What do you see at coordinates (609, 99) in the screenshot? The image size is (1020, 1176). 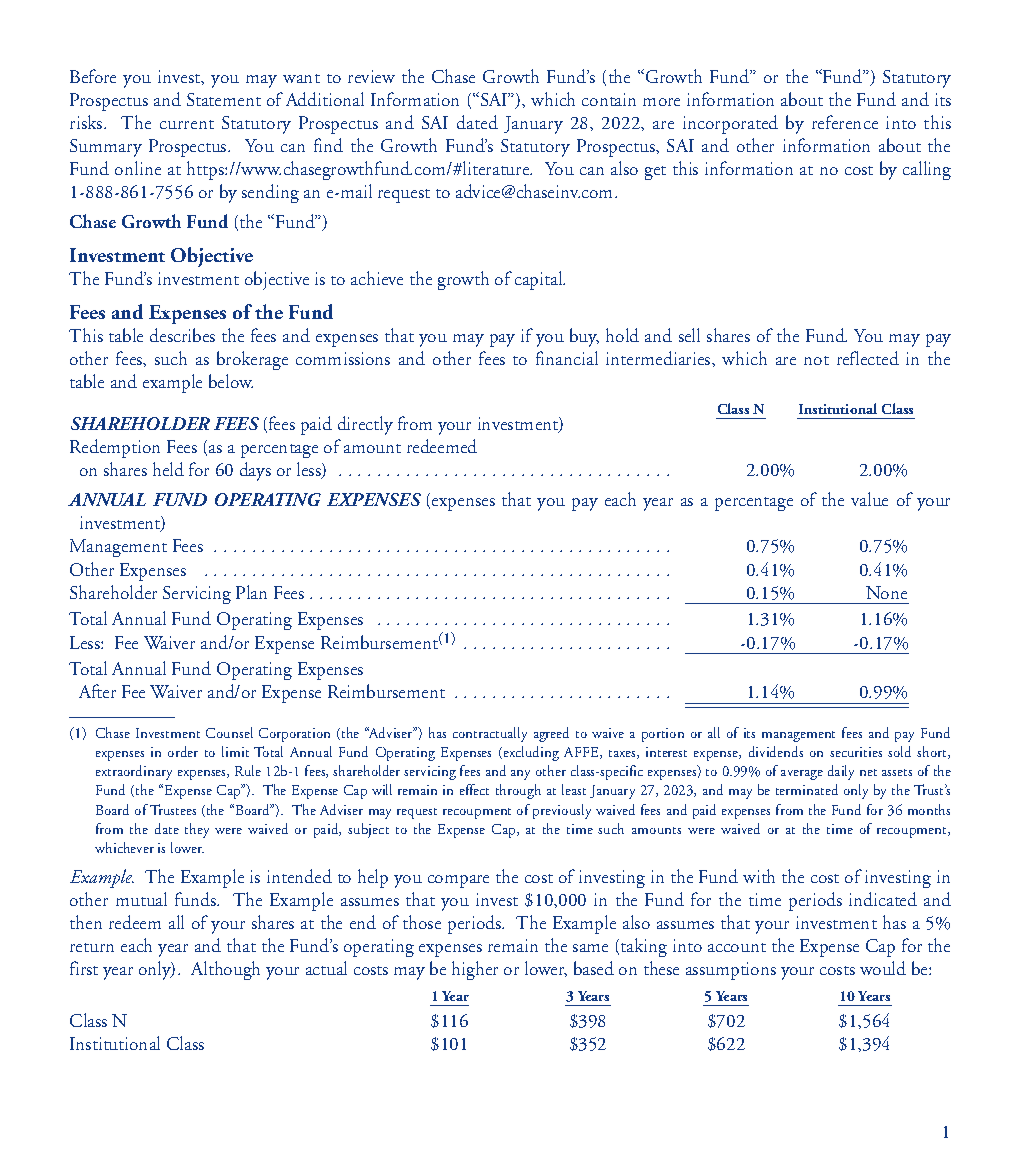 I see `contain` at bounding box center [609, 99].
